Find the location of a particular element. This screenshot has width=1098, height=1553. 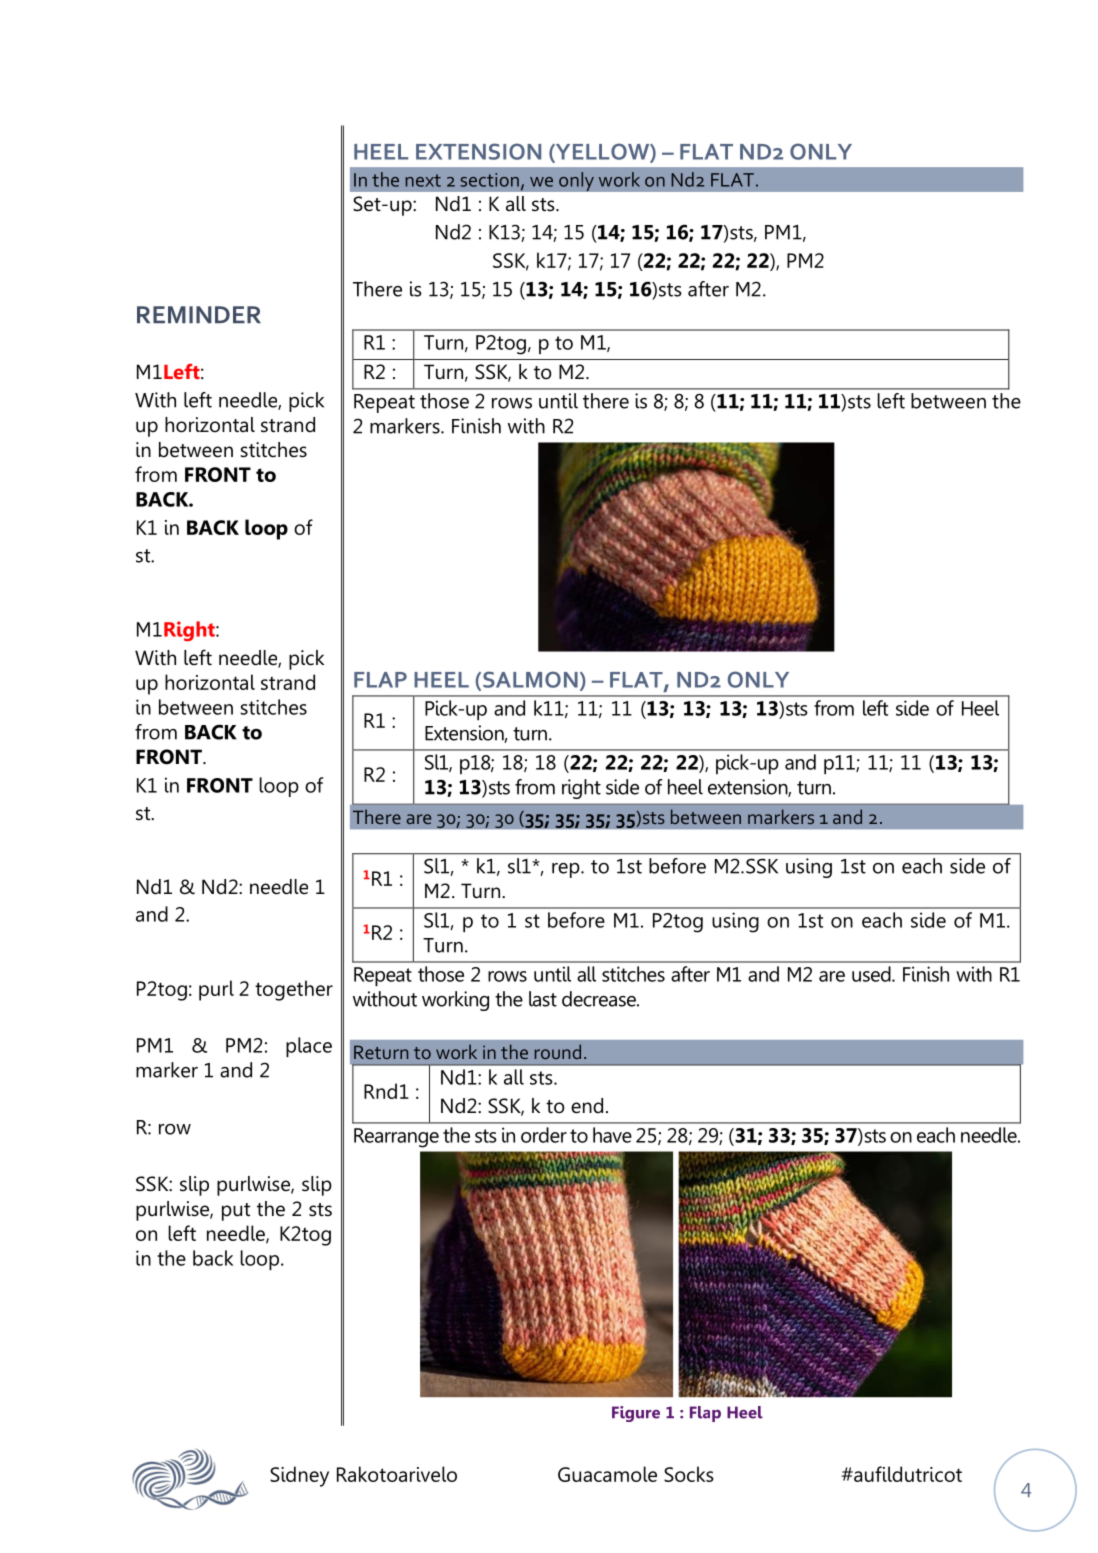

section is located at coordinates (489, 180).
